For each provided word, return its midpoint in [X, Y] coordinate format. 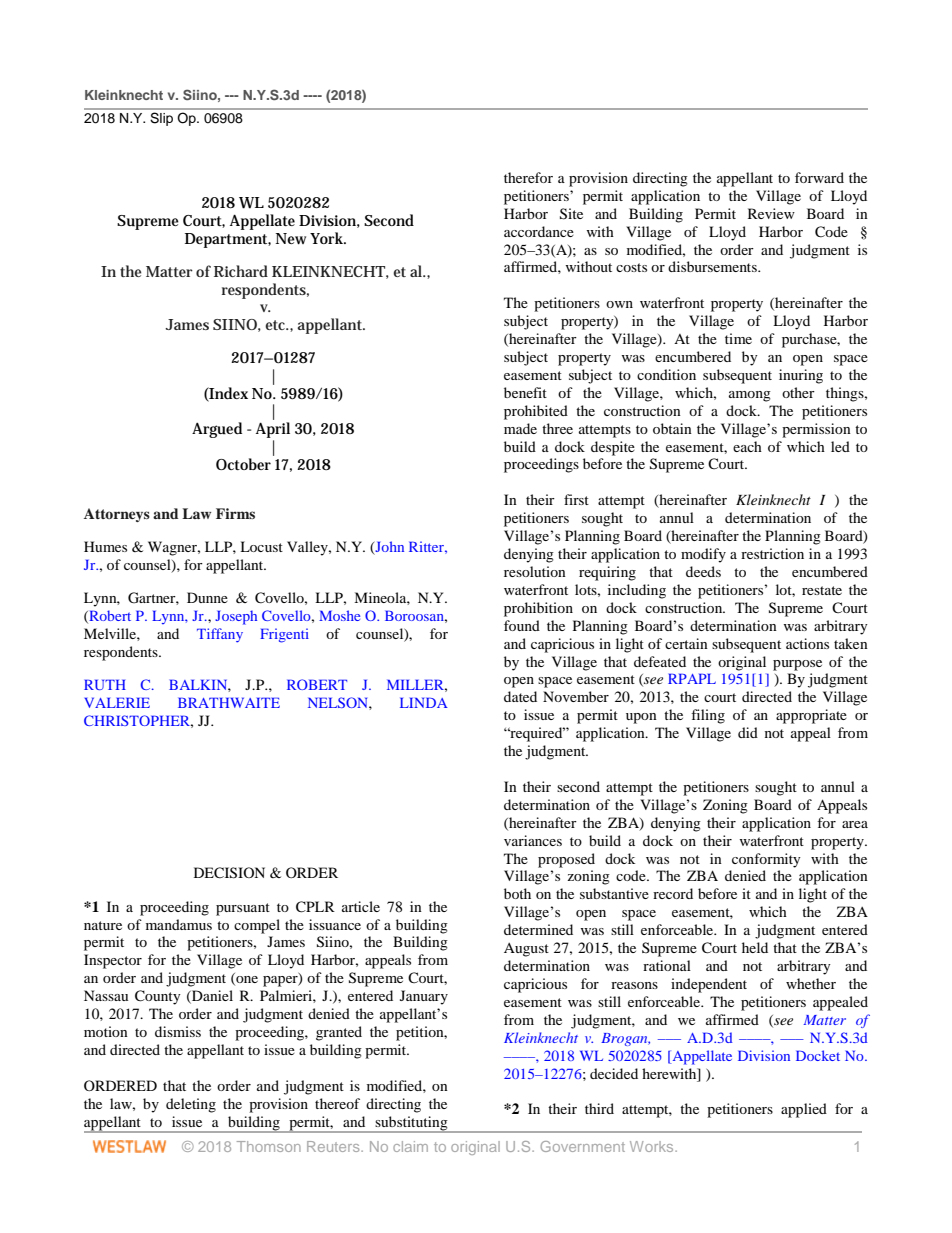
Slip [162, 119]
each [747, 446]
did [748, 732]
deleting [191, 1105]
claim [410, 1146]
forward [819, 177]
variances [533, 840]
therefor [528, 177]
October [243, 464]
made [520, 428]
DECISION [229, 873]
